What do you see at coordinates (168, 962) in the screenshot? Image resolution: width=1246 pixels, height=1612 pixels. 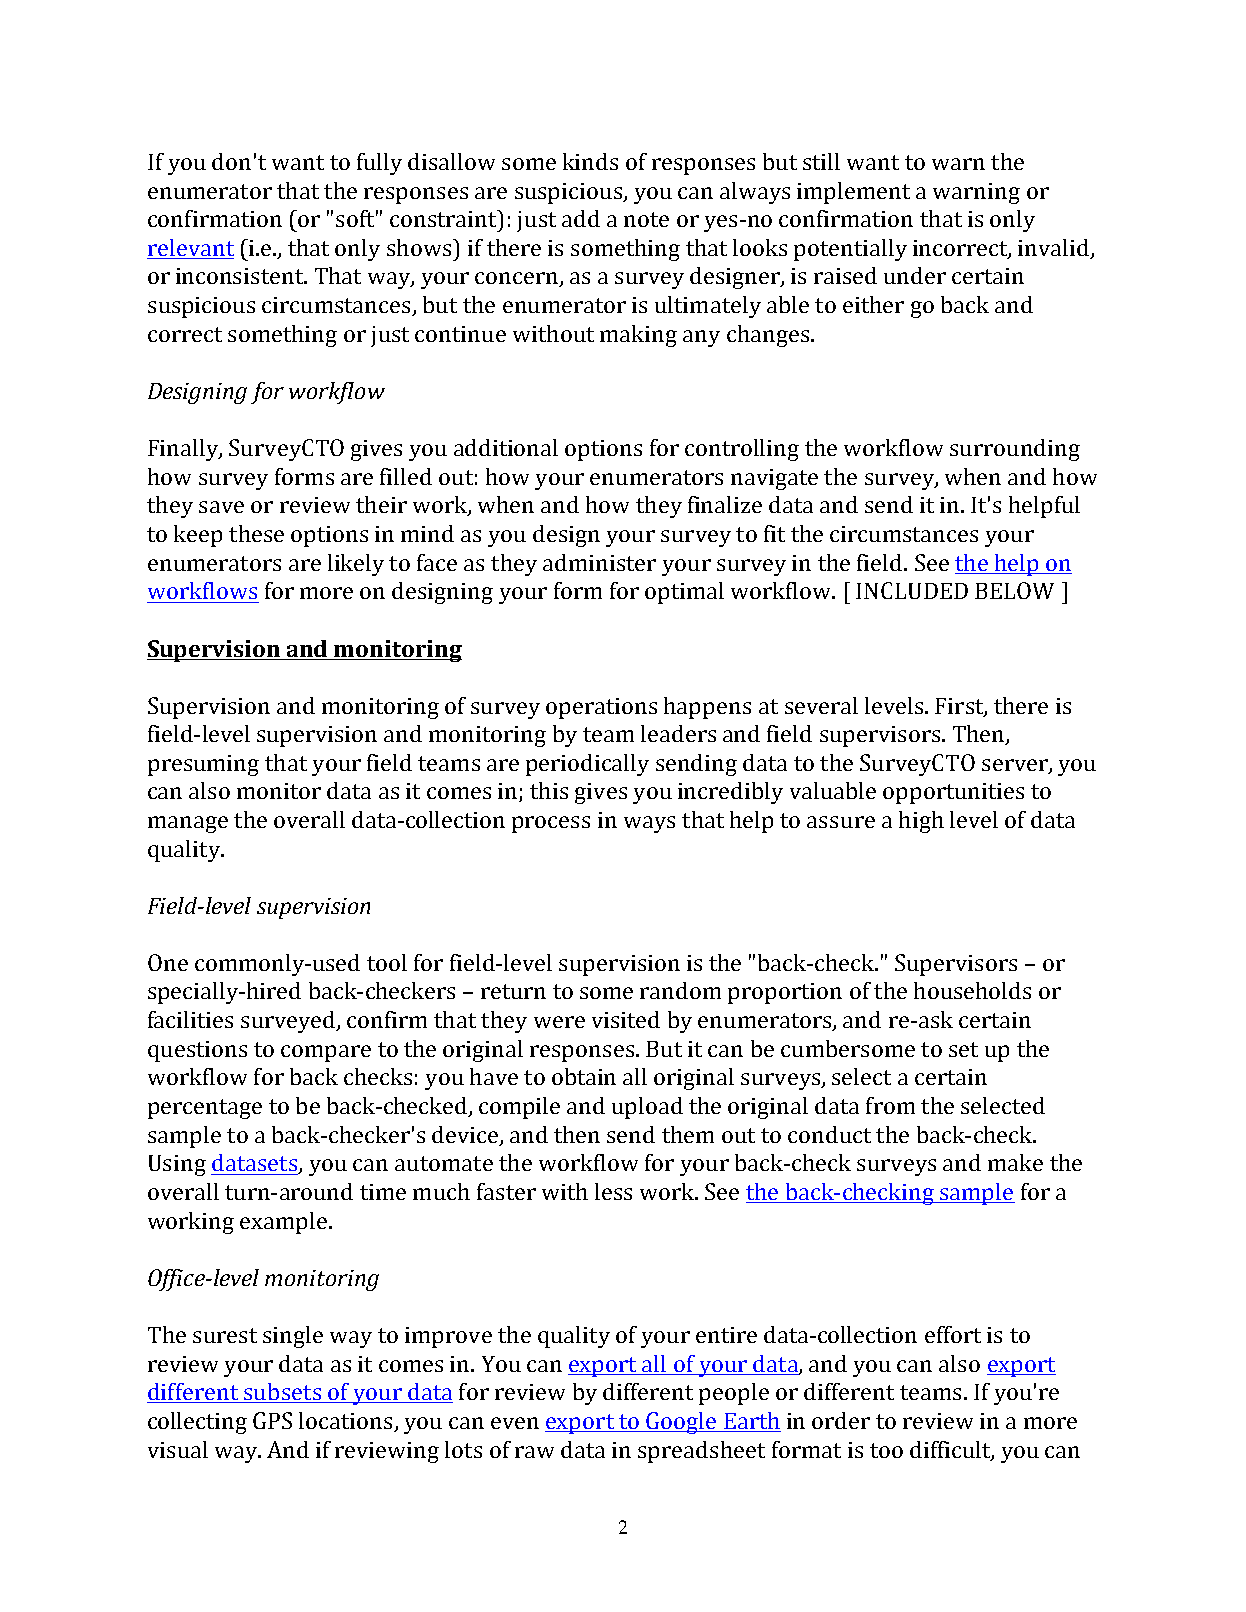 I see `One` at bounding box center [168, 962].
